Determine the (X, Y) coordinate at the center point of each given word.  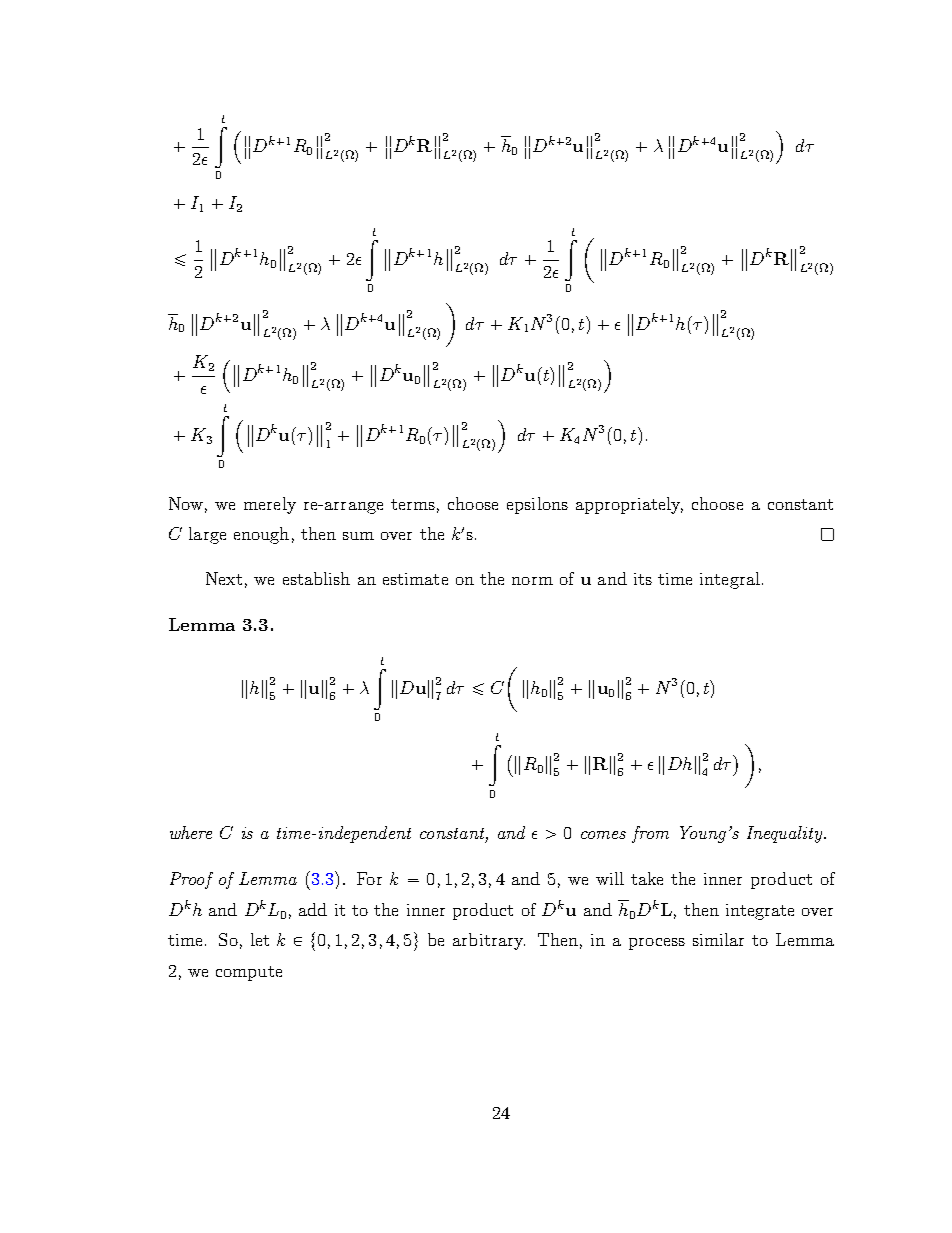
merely (270, 505)
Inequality (786, 834)
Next (224, 578)
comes (603, 835)
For (369, 878)
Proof (191, 880)
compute (249, 973)
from (650, 834)
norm (532, 581)
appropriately (629, 505)
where (191, 832)
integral (730, 580)
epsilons (537, 505)
